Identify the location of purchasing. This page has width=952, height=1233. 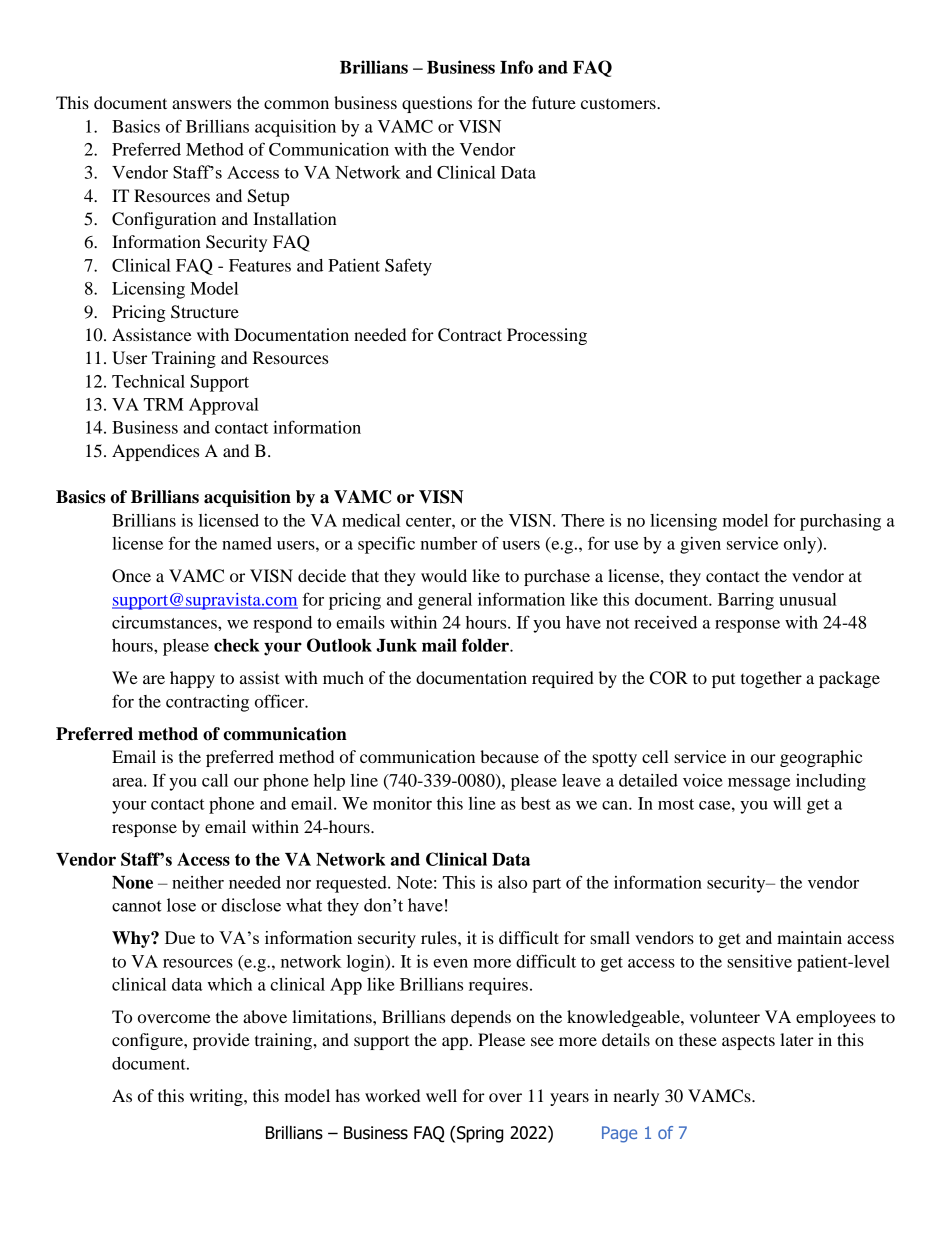
(840, 522).
